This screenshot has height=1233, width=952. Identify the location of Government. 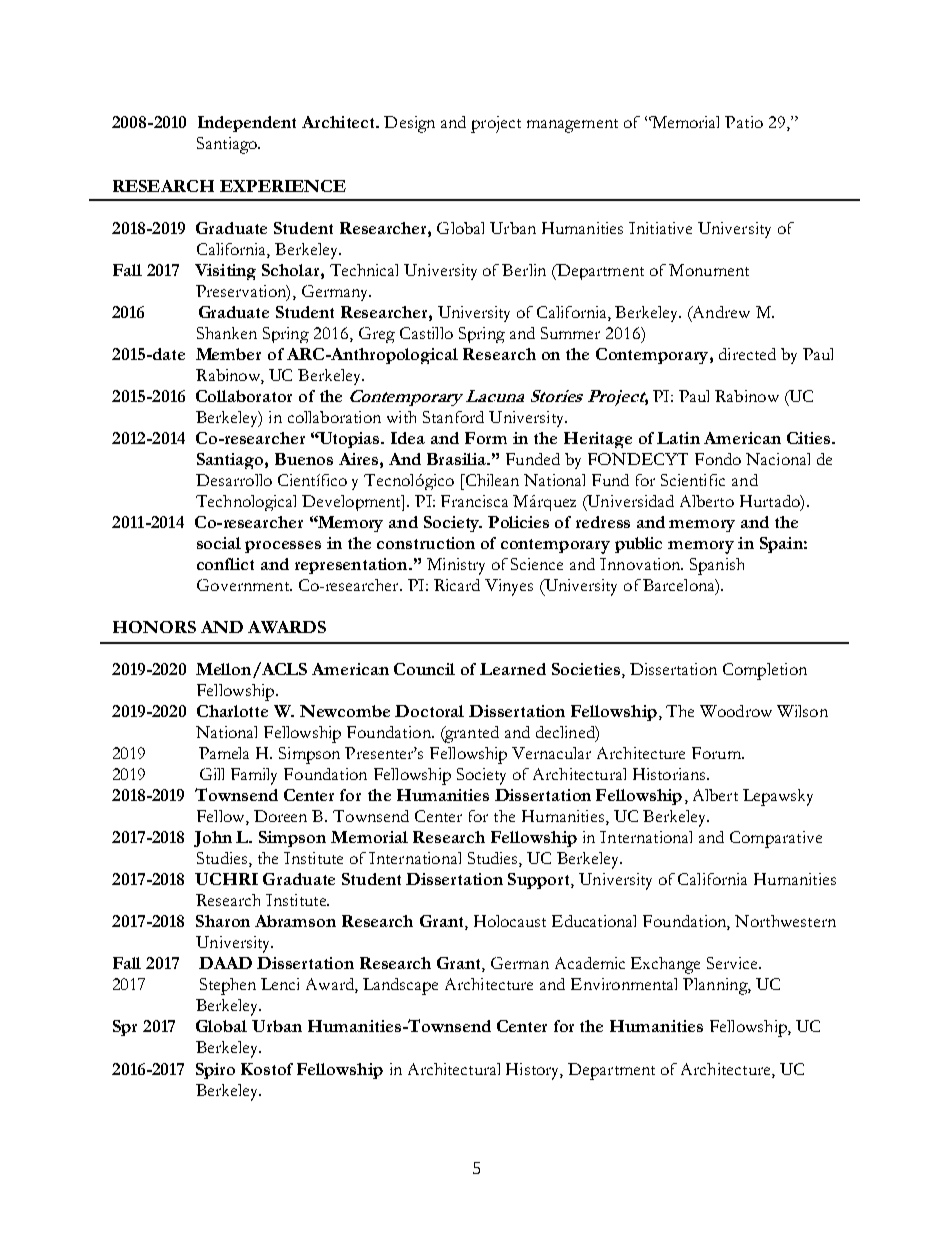
(244, 585).
